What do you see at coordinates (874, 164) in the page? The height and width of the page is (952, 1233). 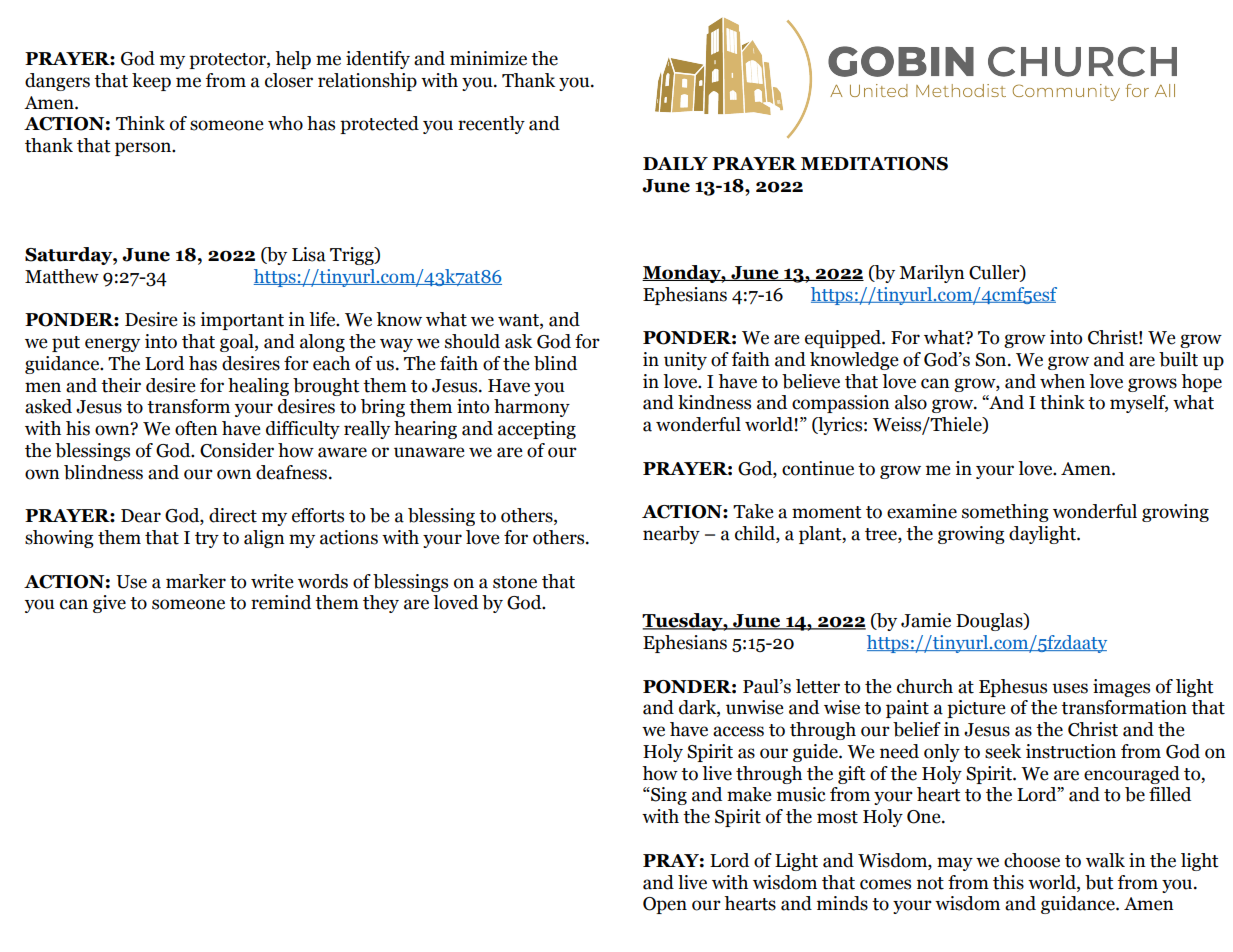 I see `MEDITATIONS` at bounding box center [874, 164].
